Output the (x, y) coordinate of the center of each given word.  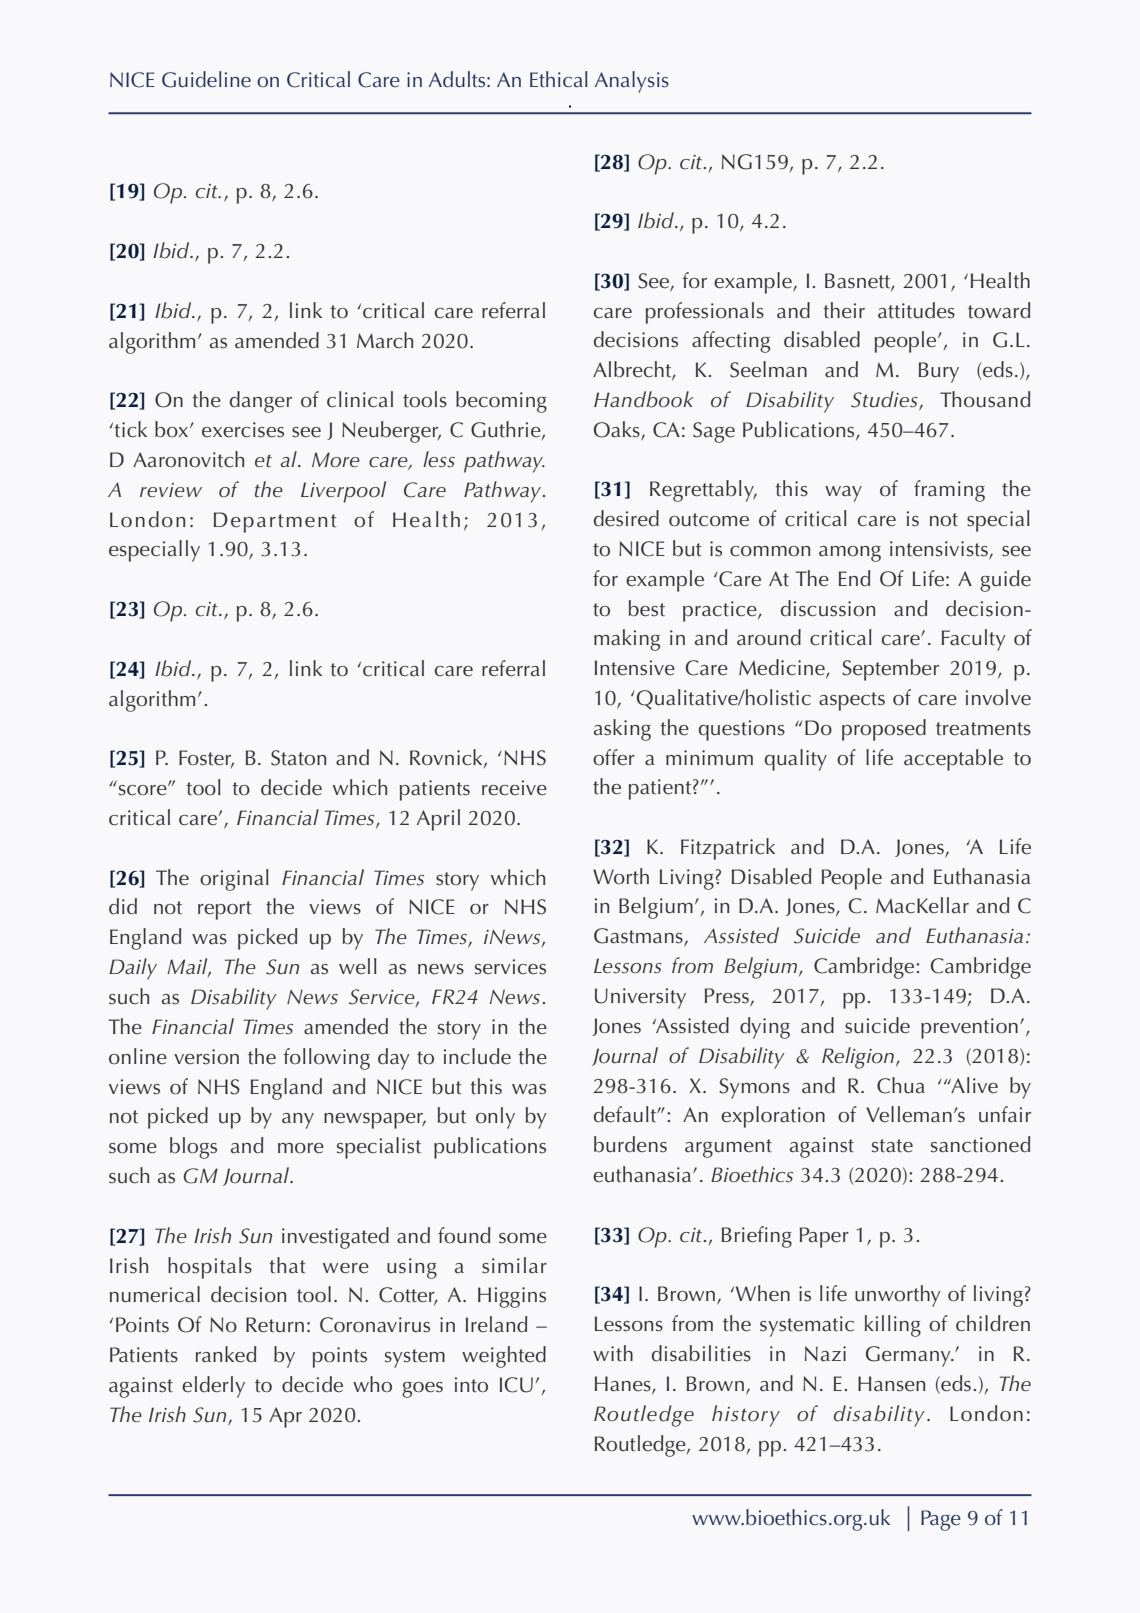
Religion (858, 1058)
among (850, 554)
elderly (213, 1387)
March (385, 340)
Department (275, 522)
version (206, 1057)
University (640, 998)
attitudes (916, 310)
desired (626, 518)
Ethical (559, 79)
